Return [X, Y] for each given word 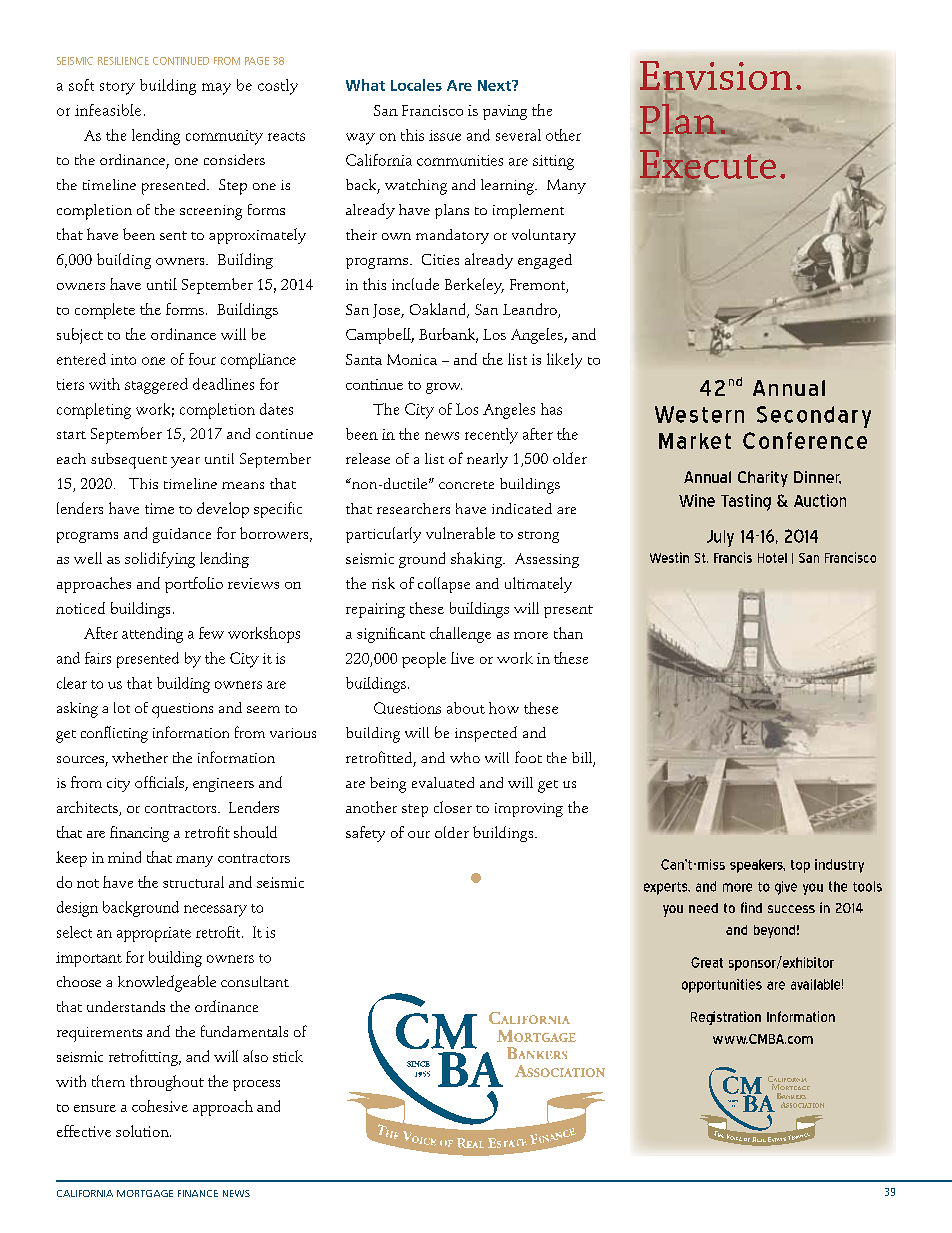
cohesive [160, 1106]
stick [288, 1056]
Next [495, 85]
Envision [716, 76]
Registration [726, 1018]
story [117, 88]
